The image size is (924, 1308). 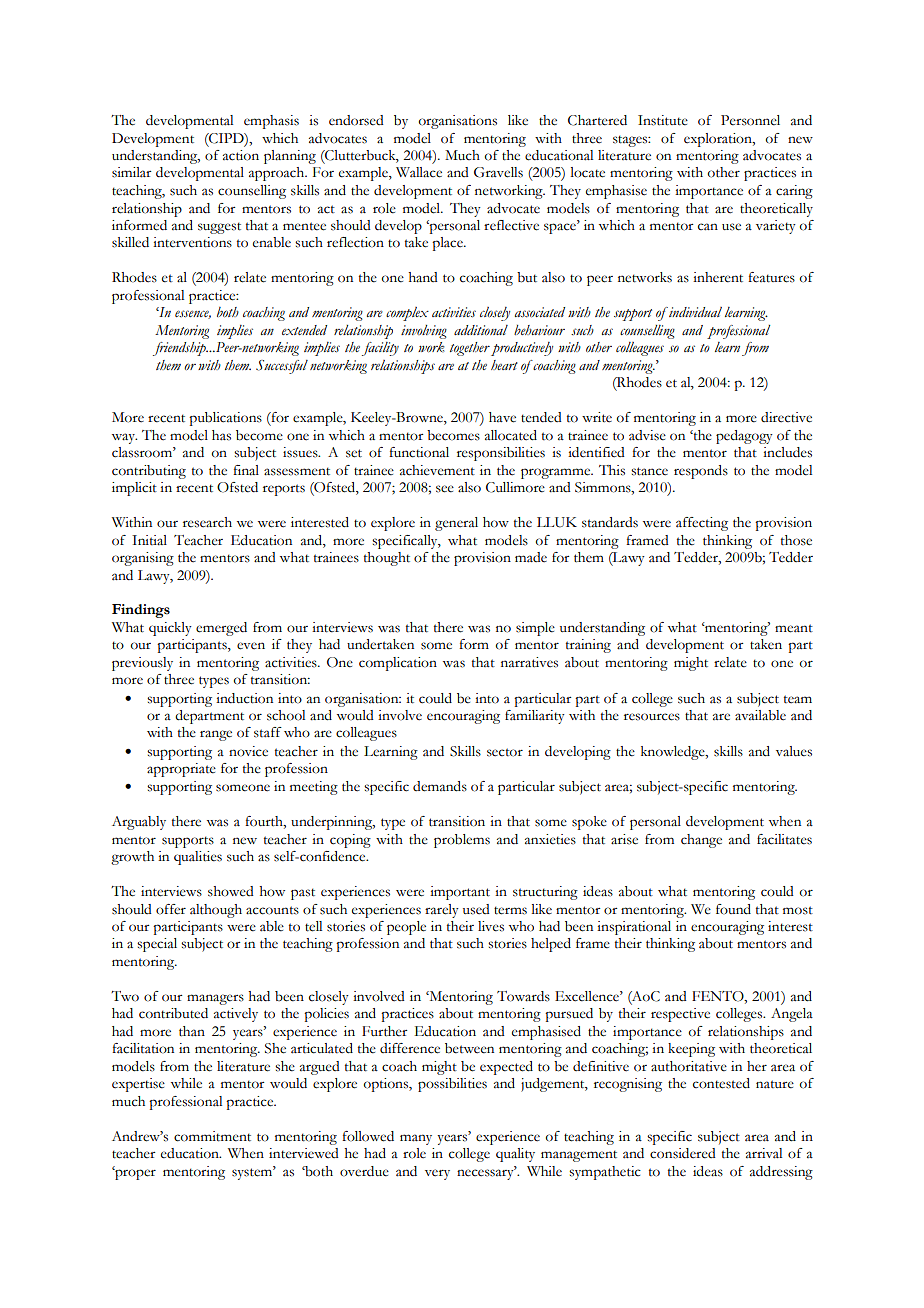 I want to click on considered, so click(x=683, y=1153).
